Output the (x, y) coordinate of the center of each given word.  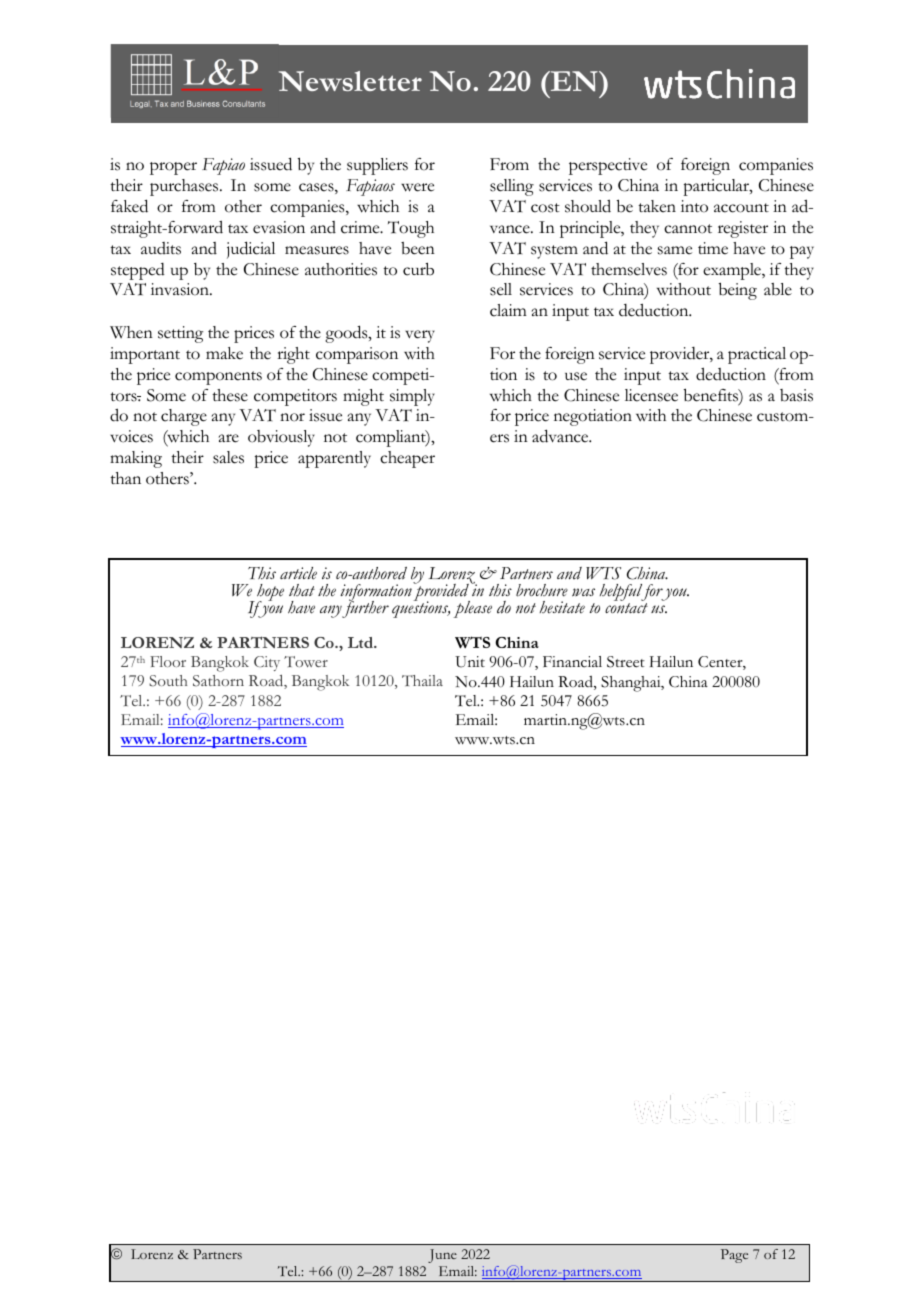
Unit (470, 662)
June (442, 1256)
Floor (168, 661)
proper (173, 168)
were (417, 187)
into (694, 206)
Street (626, 662)
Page (734, 1256)
